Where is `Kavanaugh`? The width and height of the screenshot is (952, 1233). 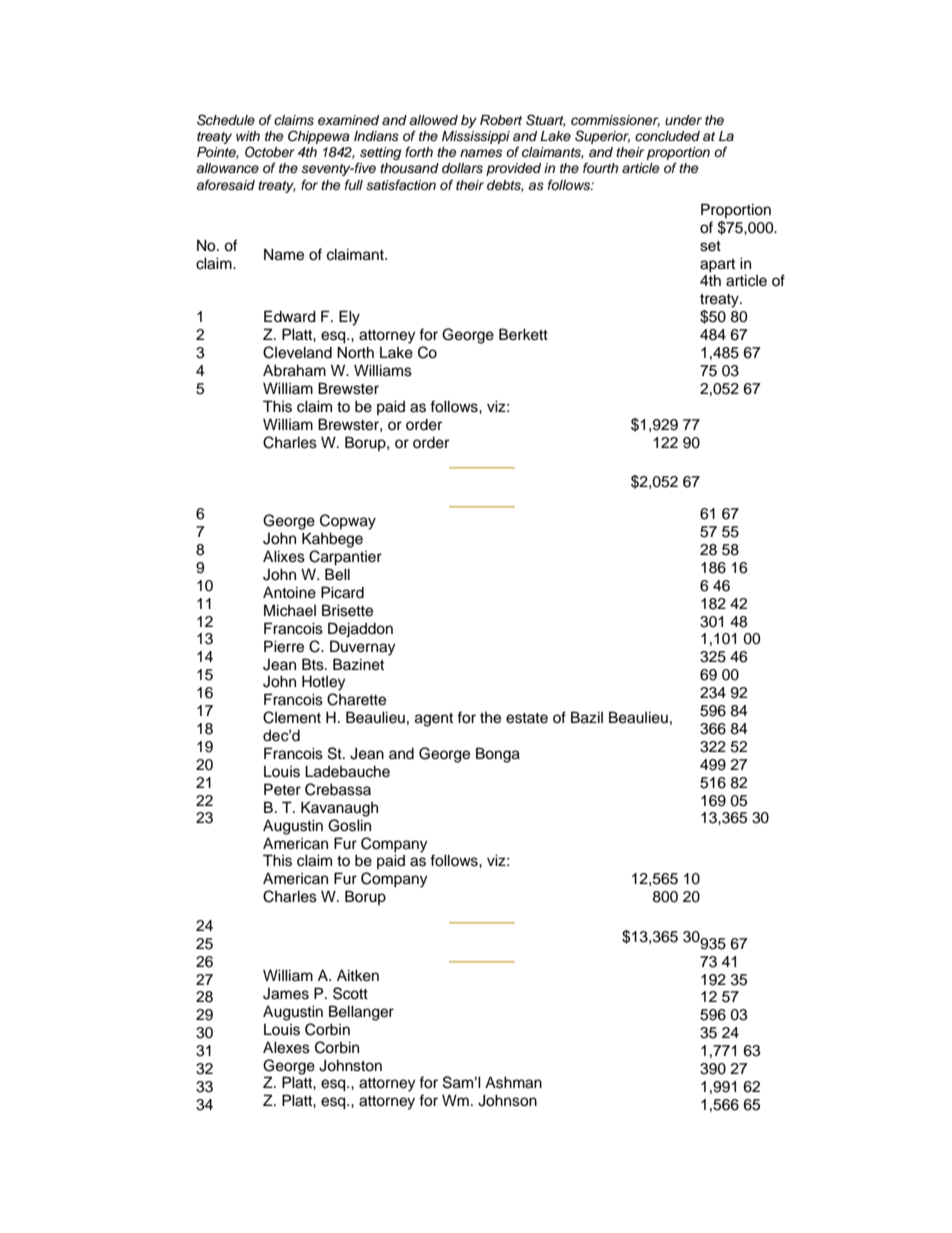 Kavanaugh is located at coordinates (339, 809).
